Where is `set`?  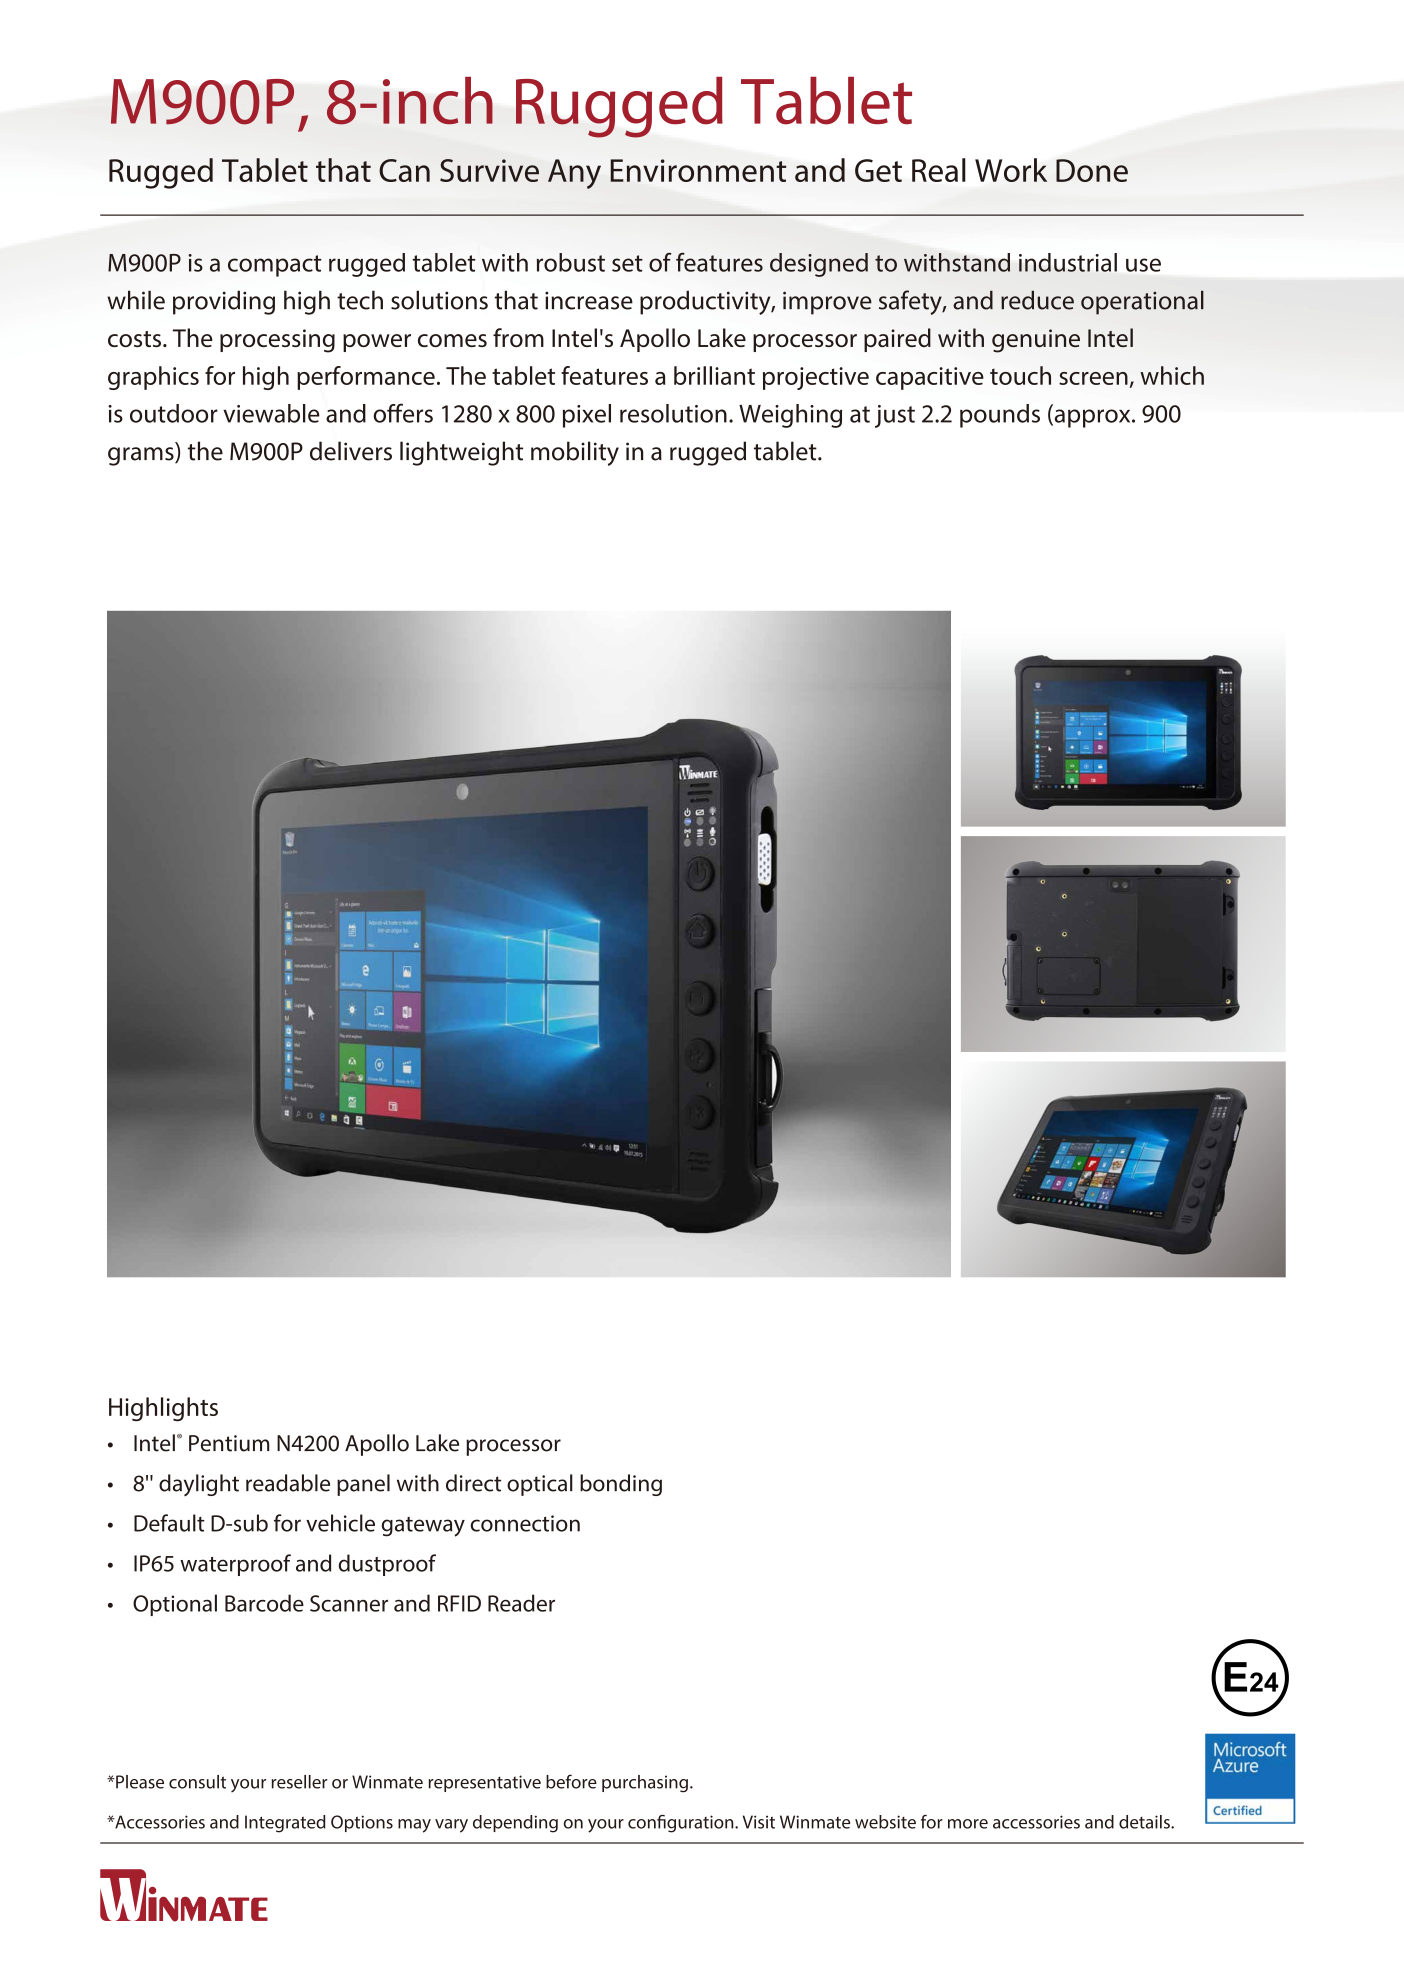 set is located at coordinates (627, 263).
